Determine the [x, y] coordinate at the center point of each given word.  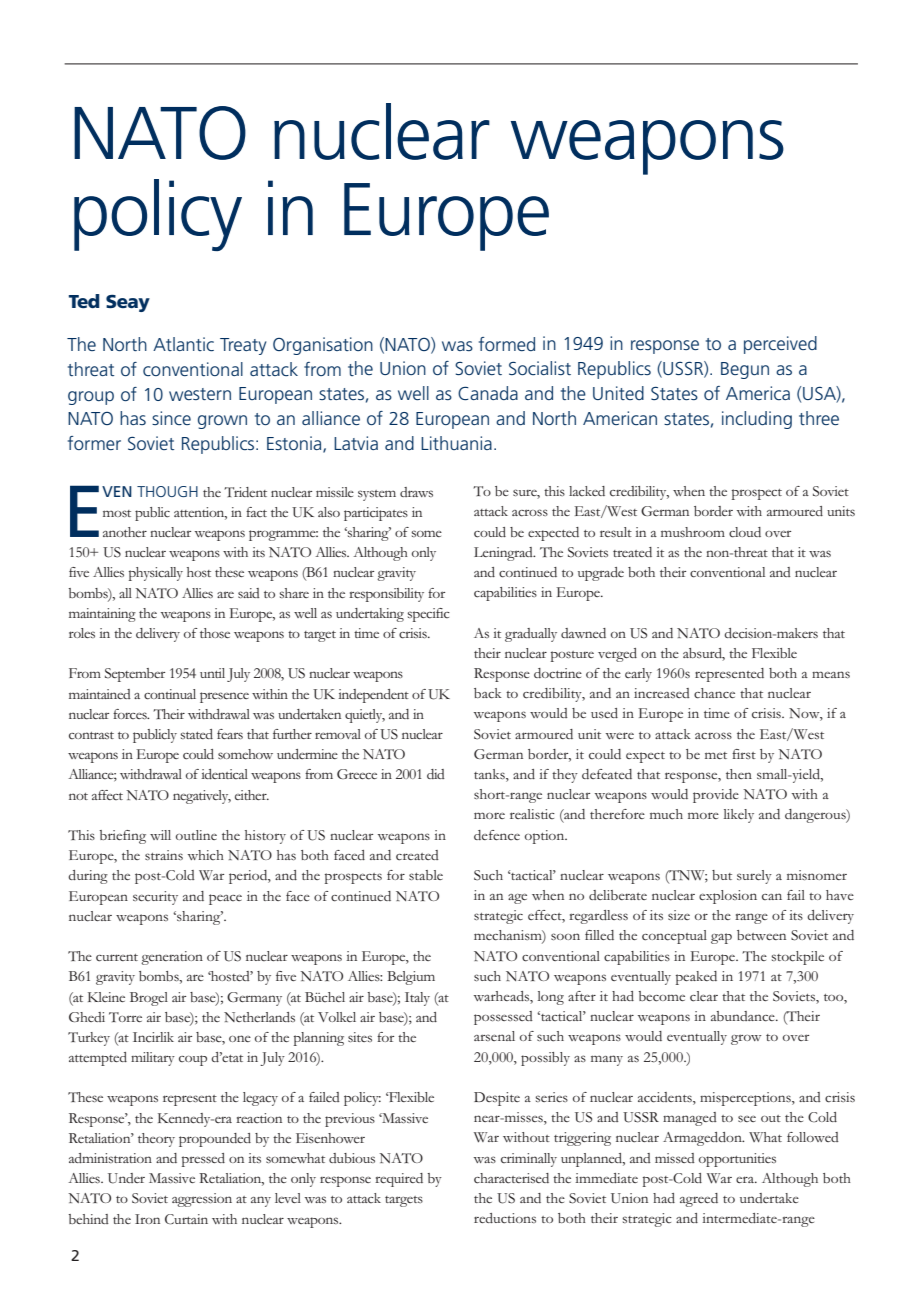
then [739, 774]
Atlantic [183, 344]
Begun [745, 370]
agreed [699, 1200]
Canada [488, 393]
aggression [202, 1200]
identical [224, 774]
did [436, 774]
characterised [511, 1178]
